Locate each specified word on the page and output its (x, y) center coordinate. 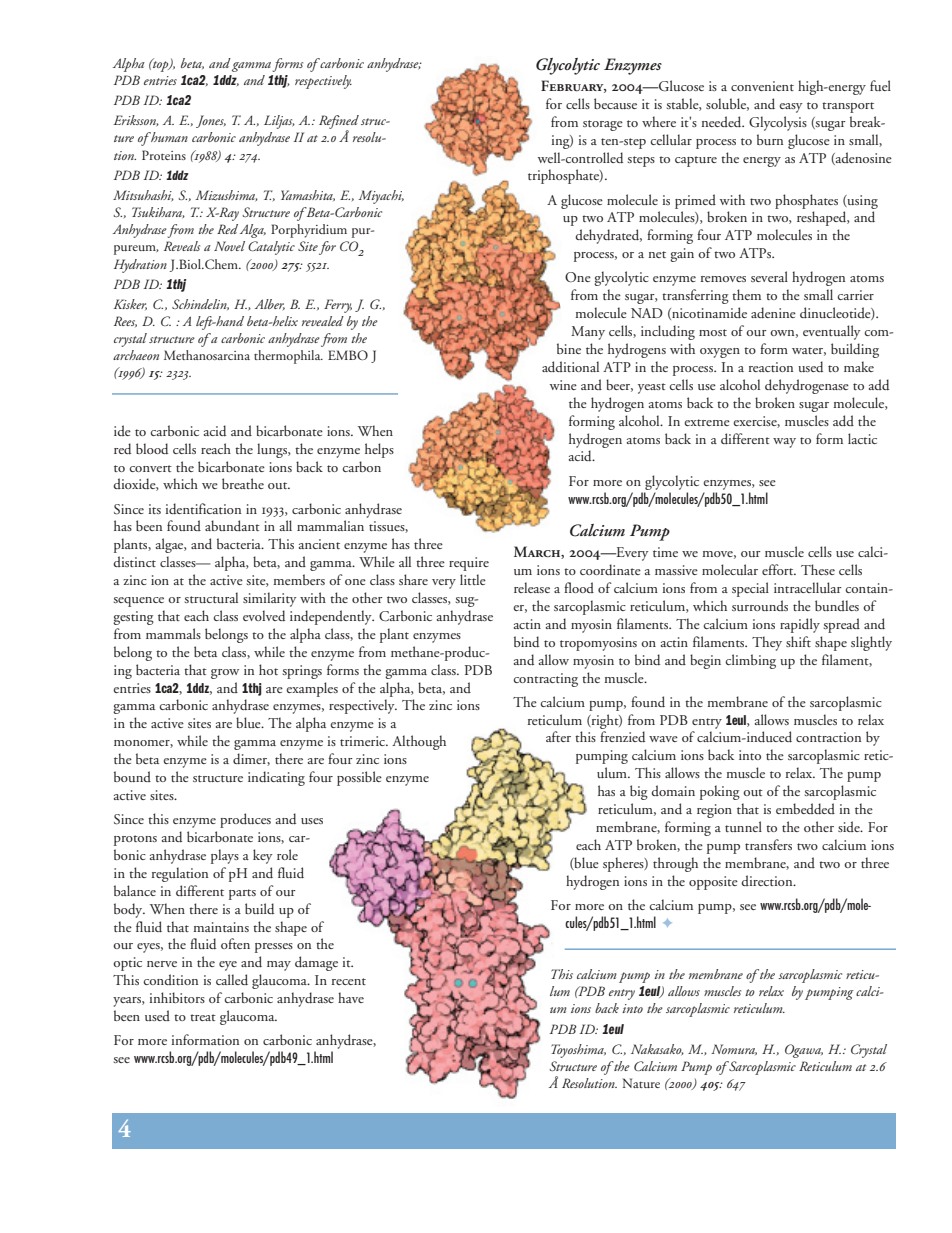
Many (588, 333)
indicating (276, 778)
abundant (232, 525)
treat (203, 1017)
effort (779, 569)
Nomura (734, 1049)
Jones (211, 121)
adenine (773, 312)
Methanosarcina (207, 355)
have (351, 997)
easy (791, 108)
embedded (805, 808)
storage (603, 125)
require (469, 564)
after (558, 736)
